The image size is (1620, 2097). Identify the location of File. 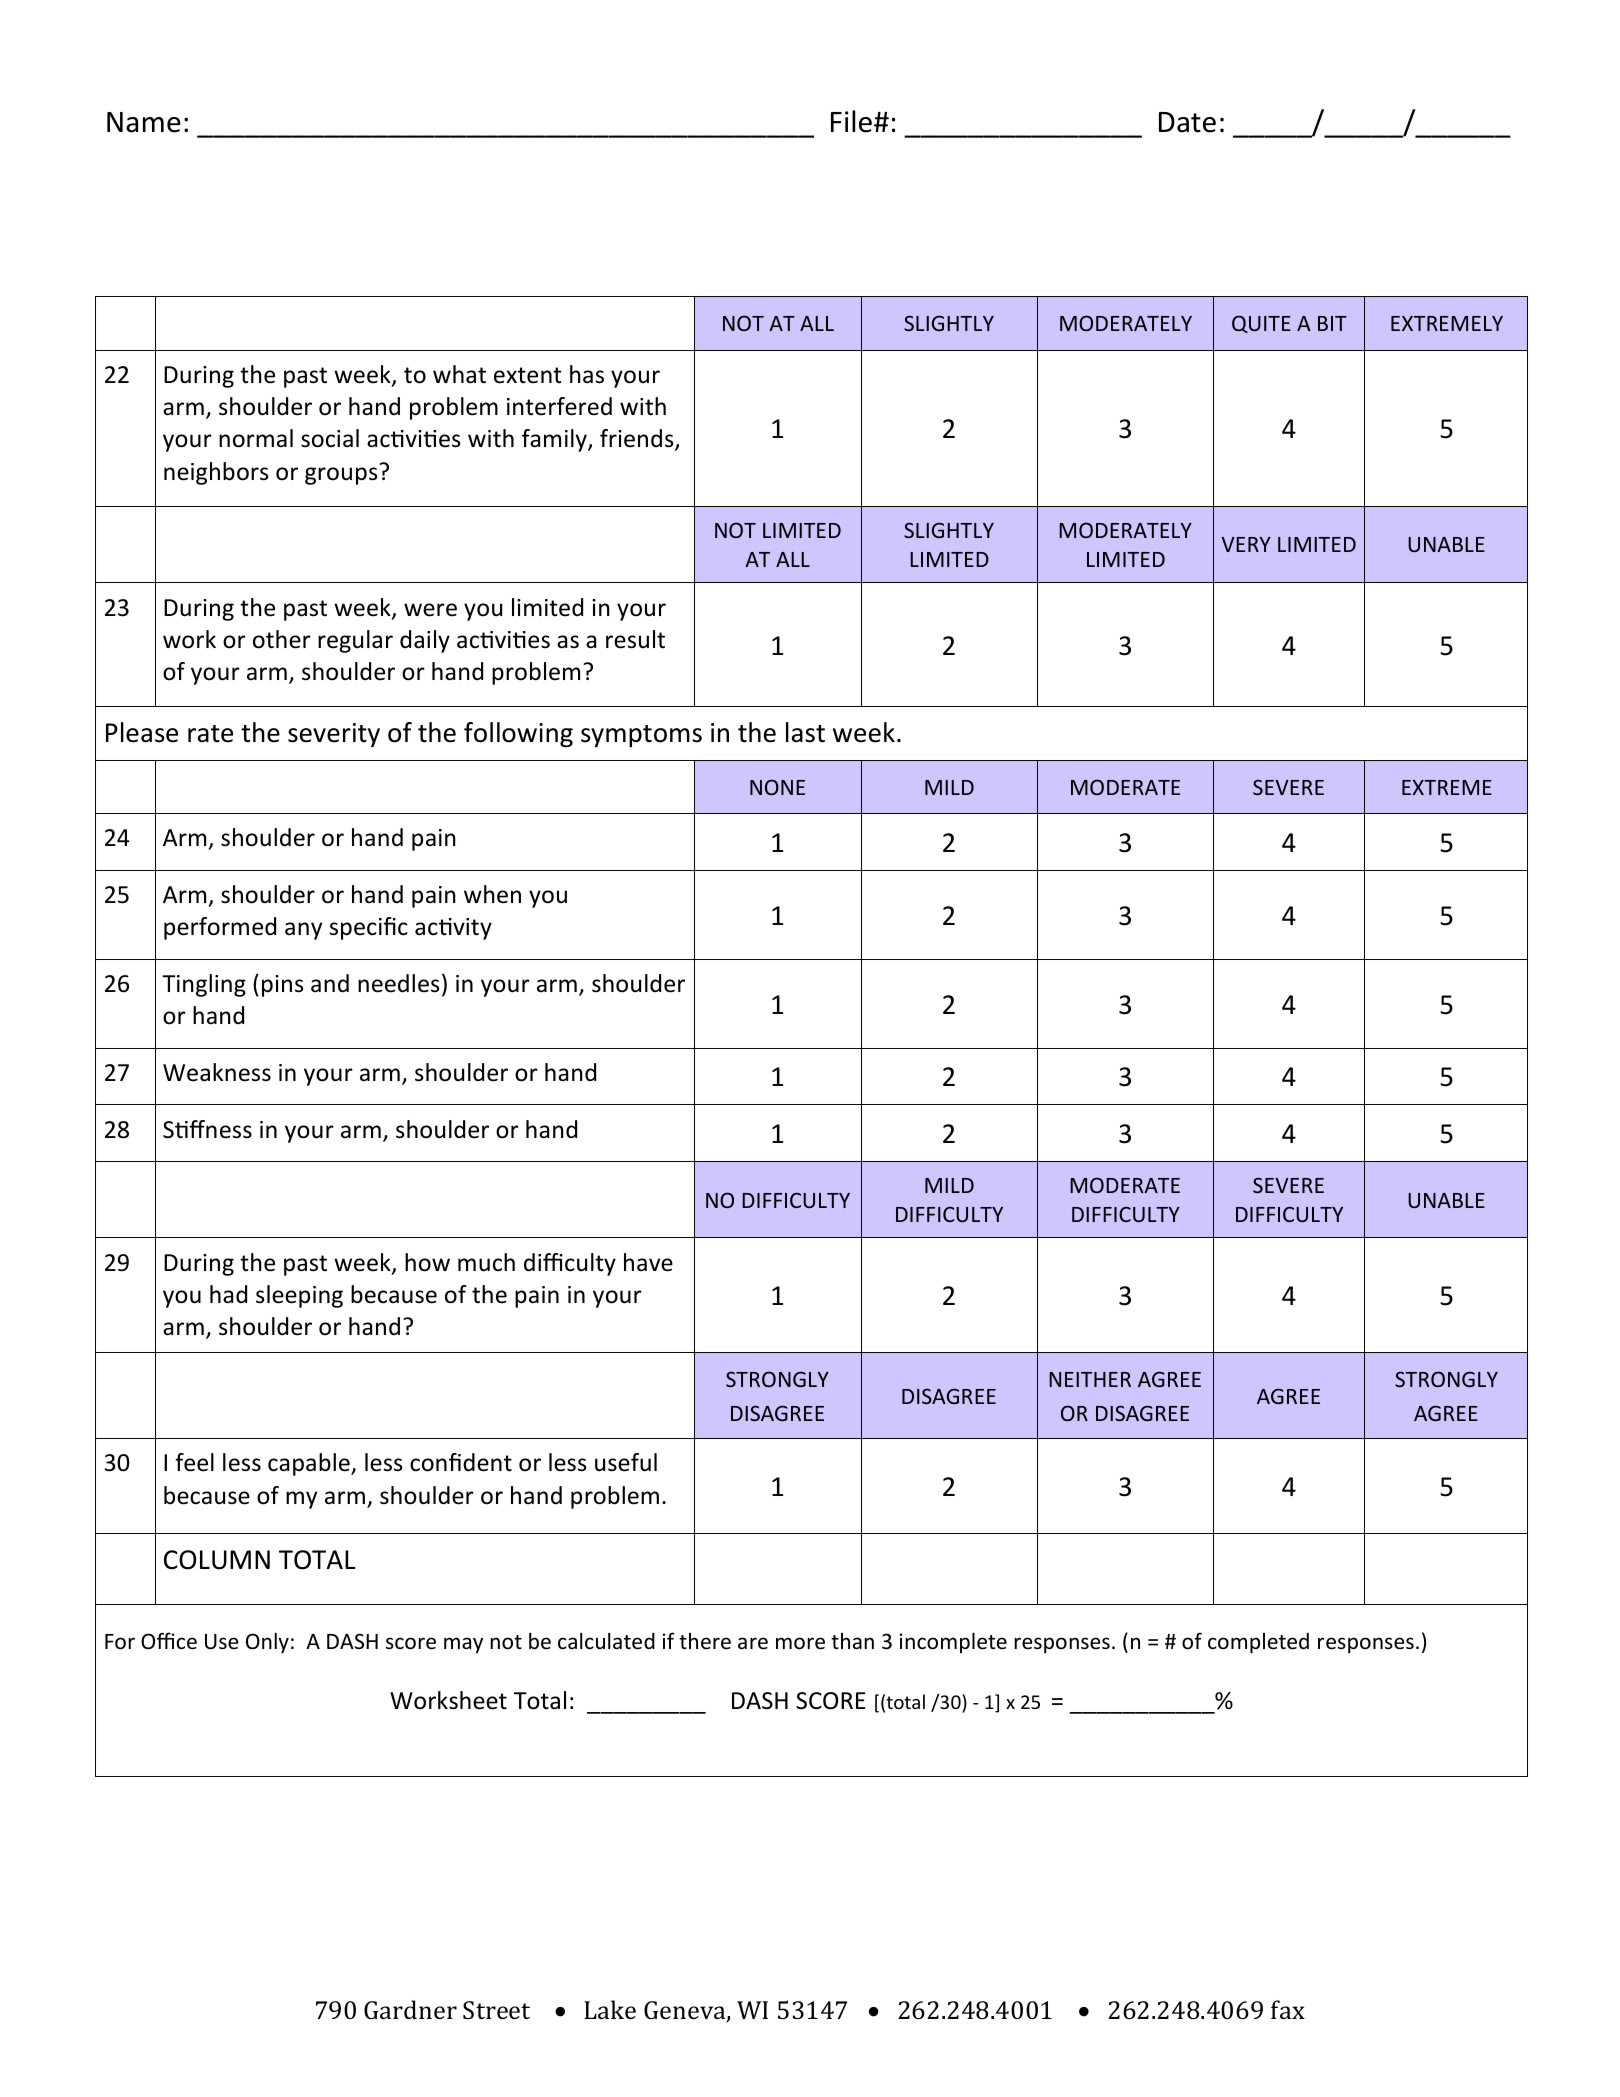
(851, 121).
